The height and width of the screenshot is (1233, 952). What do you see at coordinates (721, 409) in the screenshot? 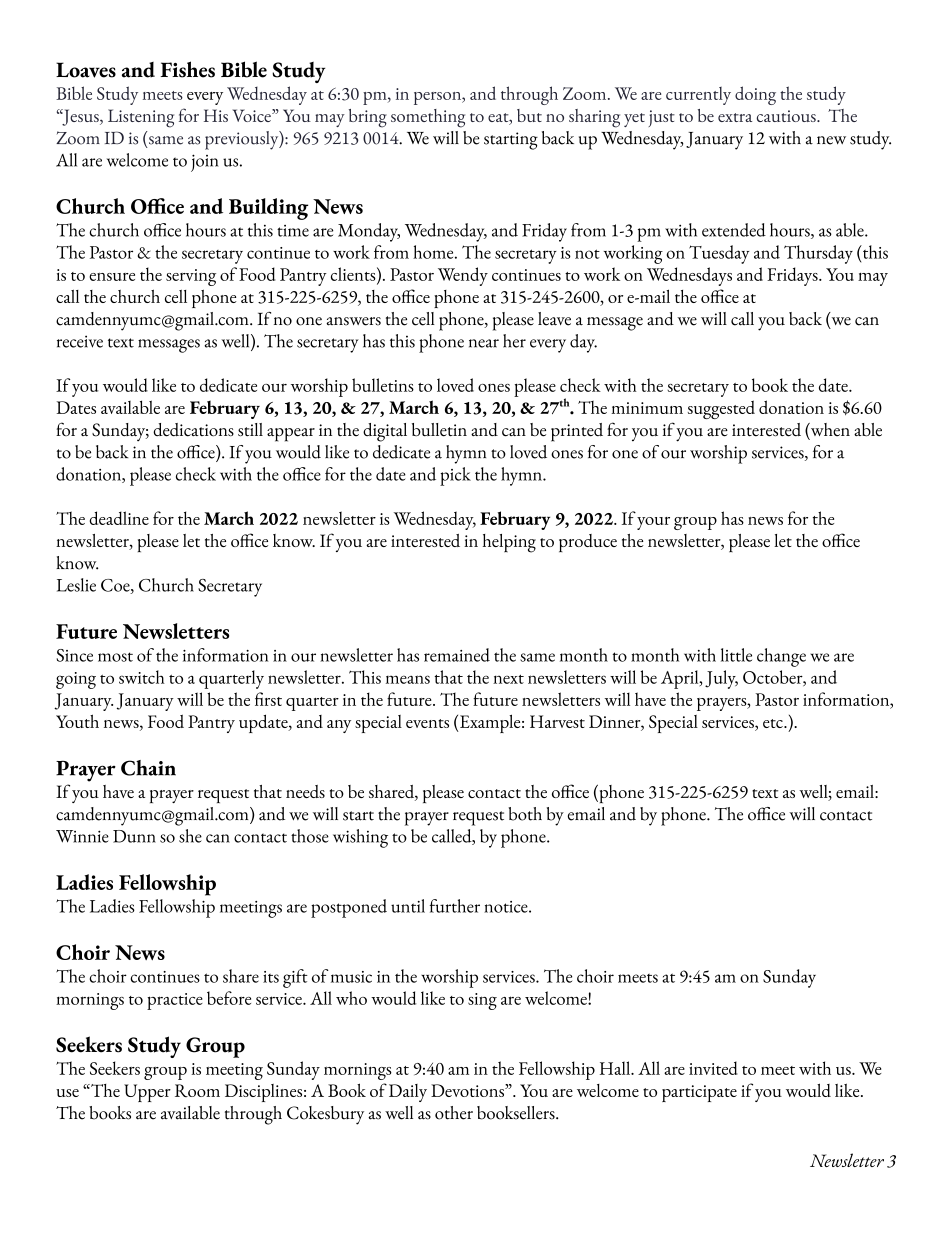
I see `suggested` at bounding box center [721, 409].
